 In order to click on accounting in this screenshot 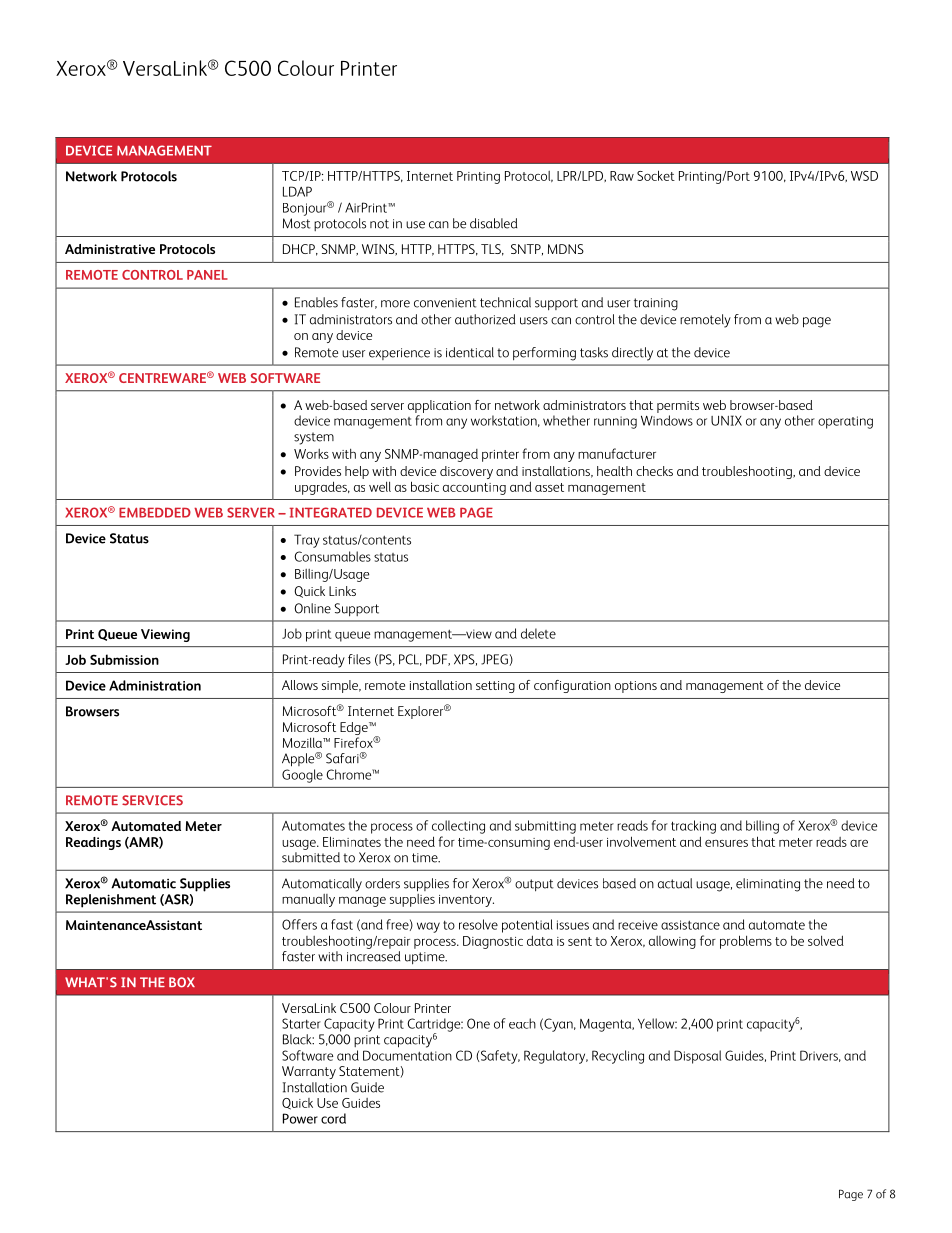, I will do `click(474, 489)`.
